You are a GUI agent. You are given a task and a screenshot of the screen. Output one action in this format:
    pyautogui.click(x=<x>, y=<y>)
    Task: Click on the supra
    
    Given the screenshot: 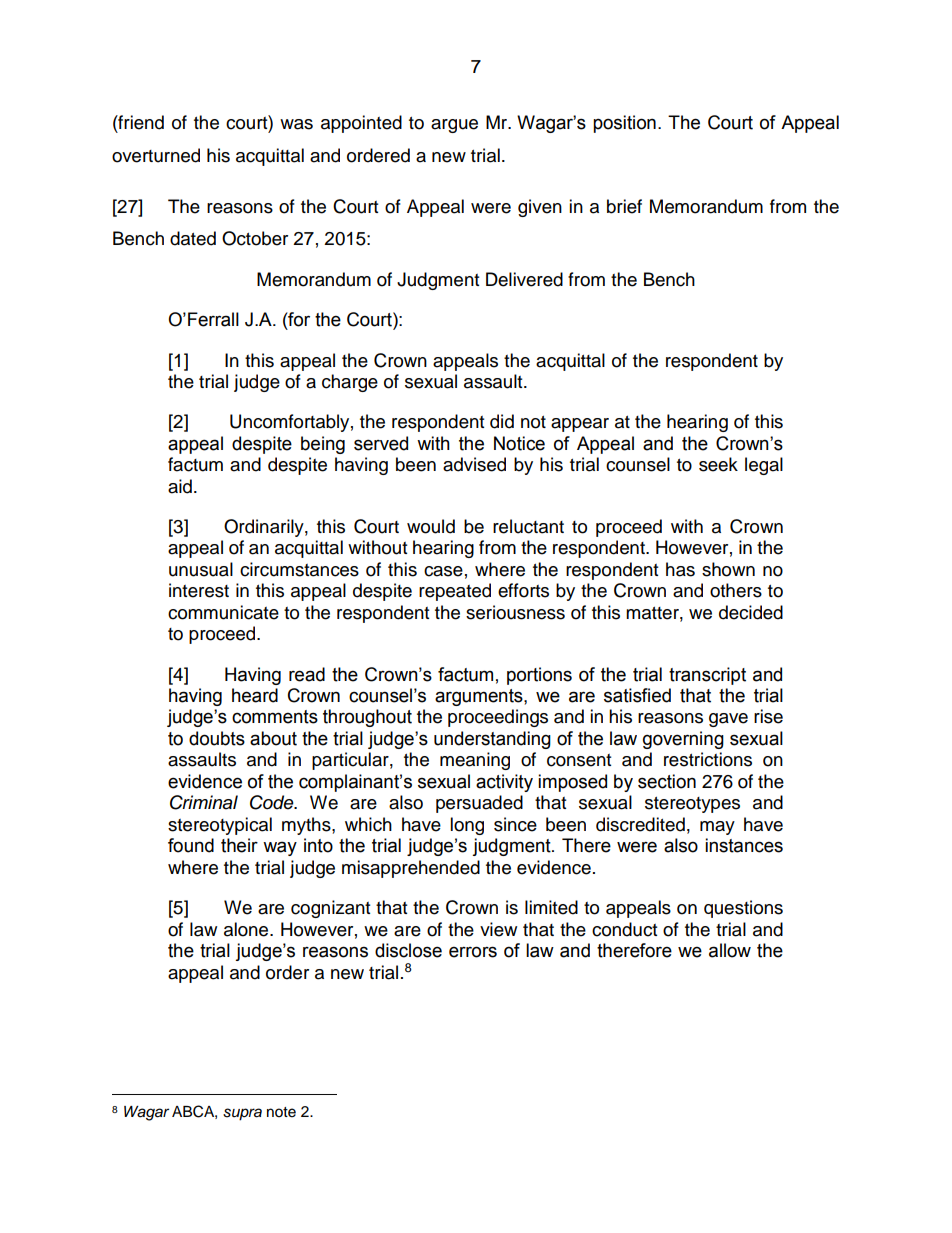 What is the action you would take?
    pyautogui.click(x=242, y=1114)
